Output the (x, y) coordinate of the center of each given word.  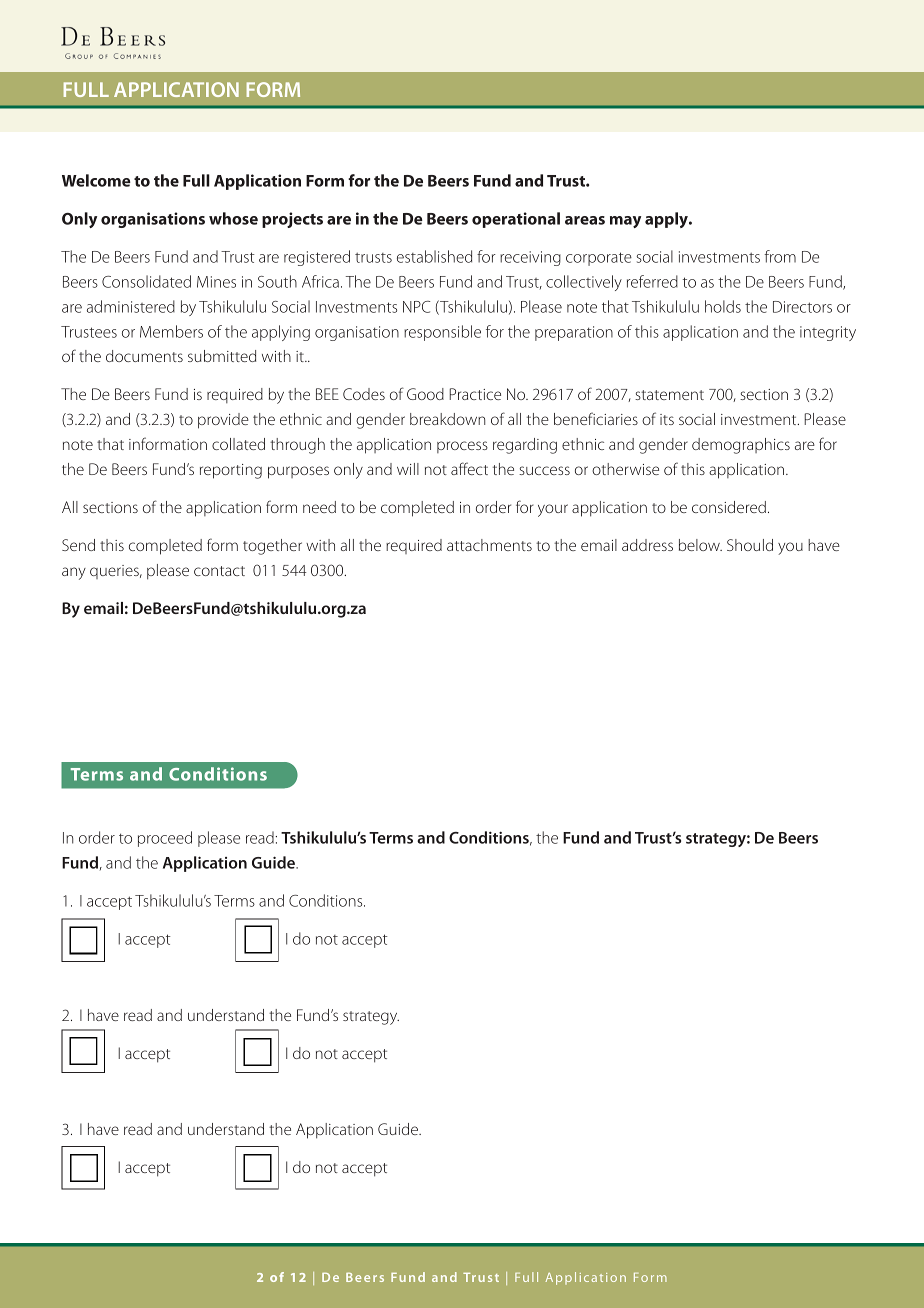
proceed (165, 839)
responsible (442, 333)
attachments (489, 545)
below (700, 545)
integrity (828, 333)
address (647, 545)
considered (729, 507)
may (625, 222)
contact (219, 571)
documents (144, 356)
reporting (231, 471)
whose (233, 218)
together (272, 547)
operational (516, 220)
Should (750, 545)
